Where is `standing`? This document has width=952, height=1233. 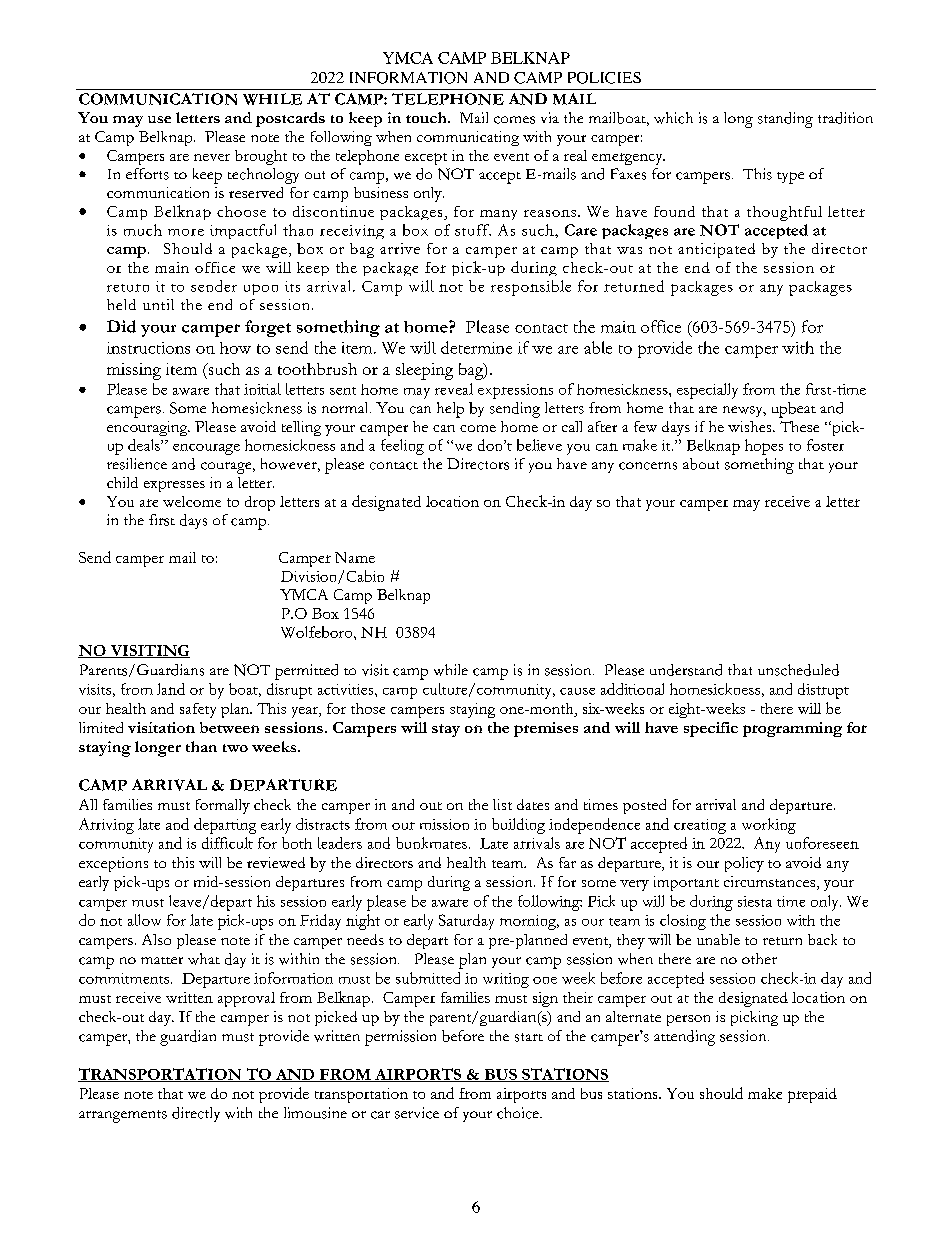 standing is located at coordinates (785, 120).
